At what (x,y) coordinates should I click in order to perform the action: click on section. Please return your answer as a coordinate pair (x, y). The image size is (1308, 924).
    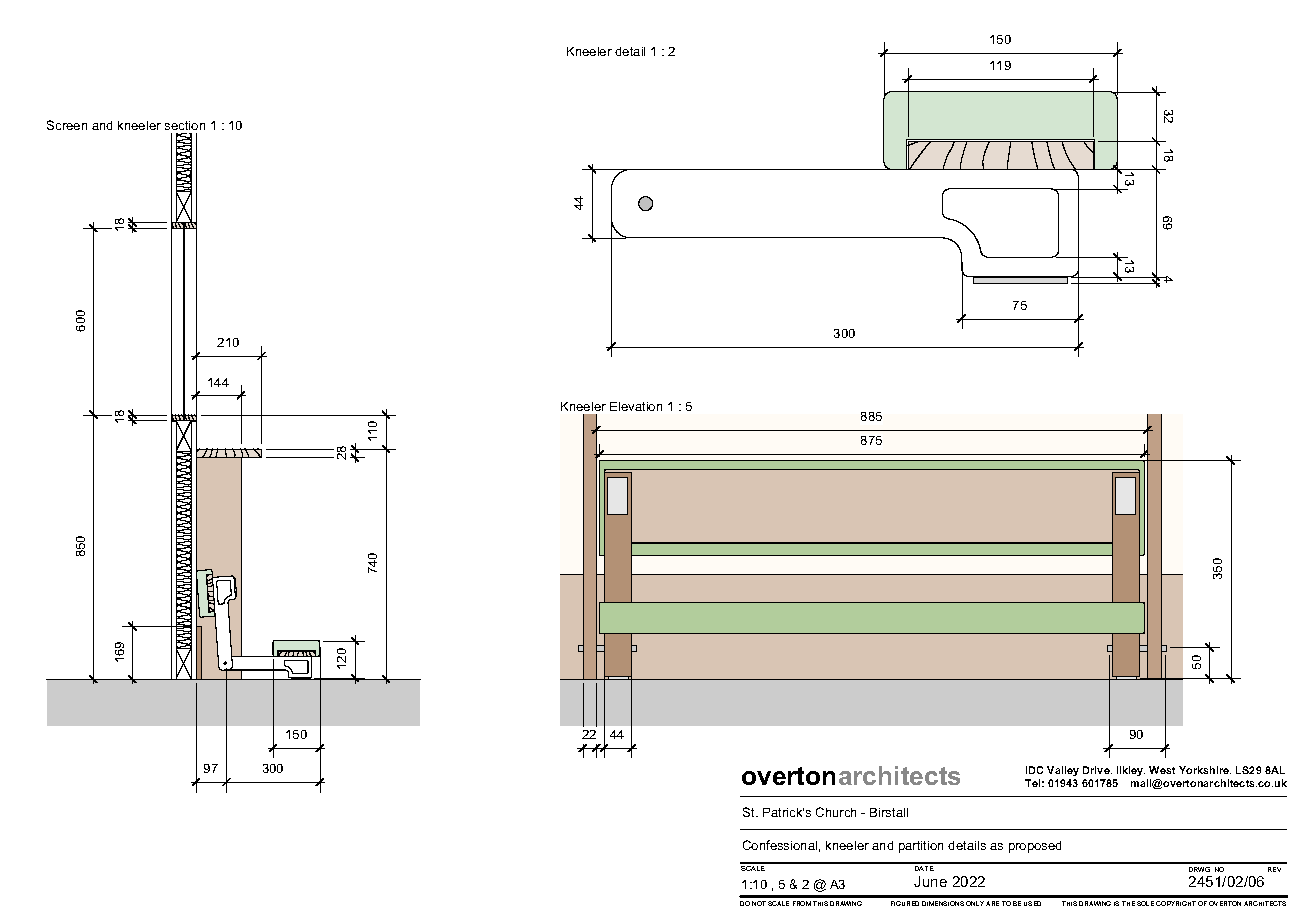
    Looking at the image, I should click on (185, 125).
